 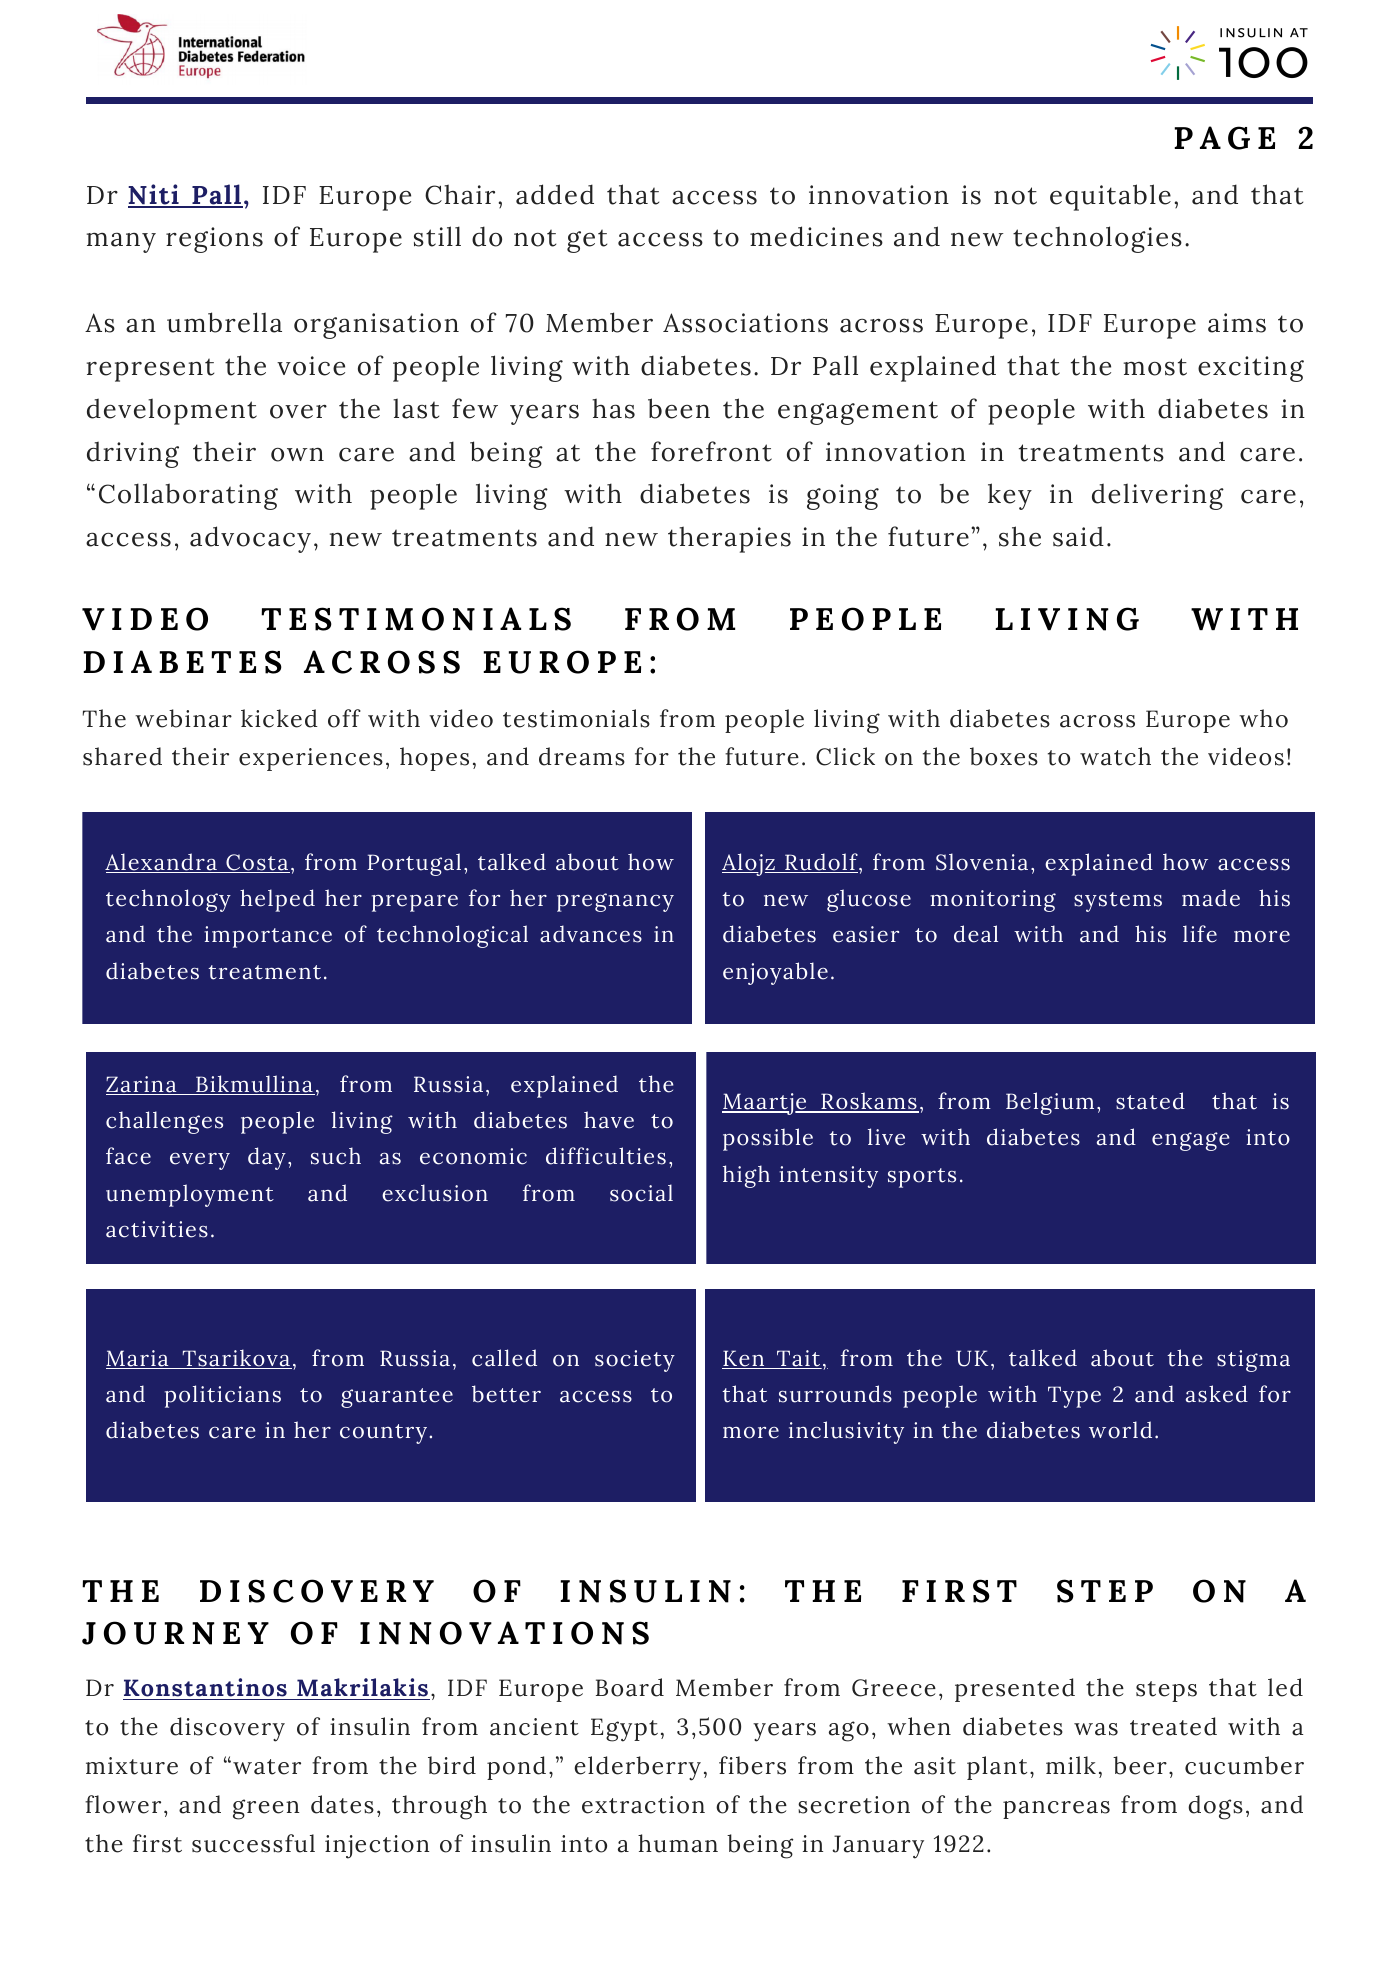 I want to click on said, so click(x=1078, y=536).
